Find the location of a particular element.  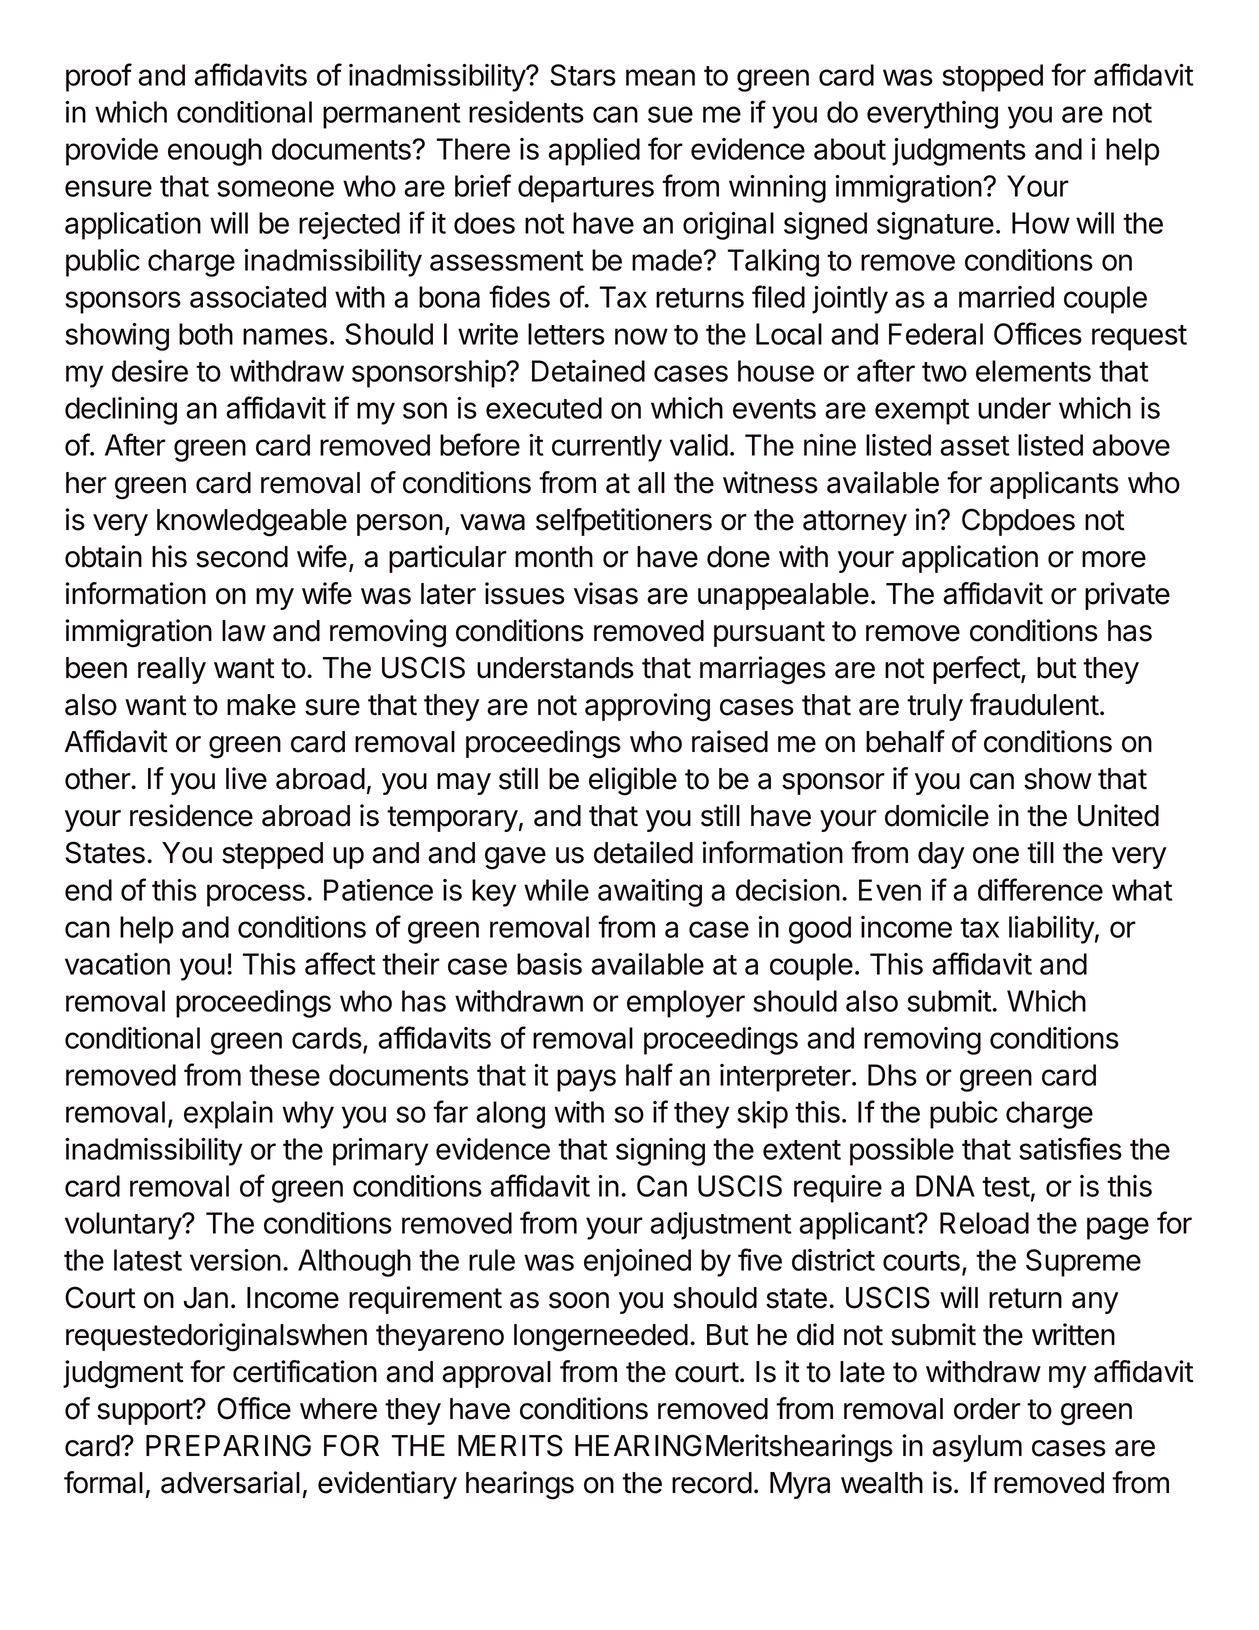

record is located at coordinates (712, 1483).
